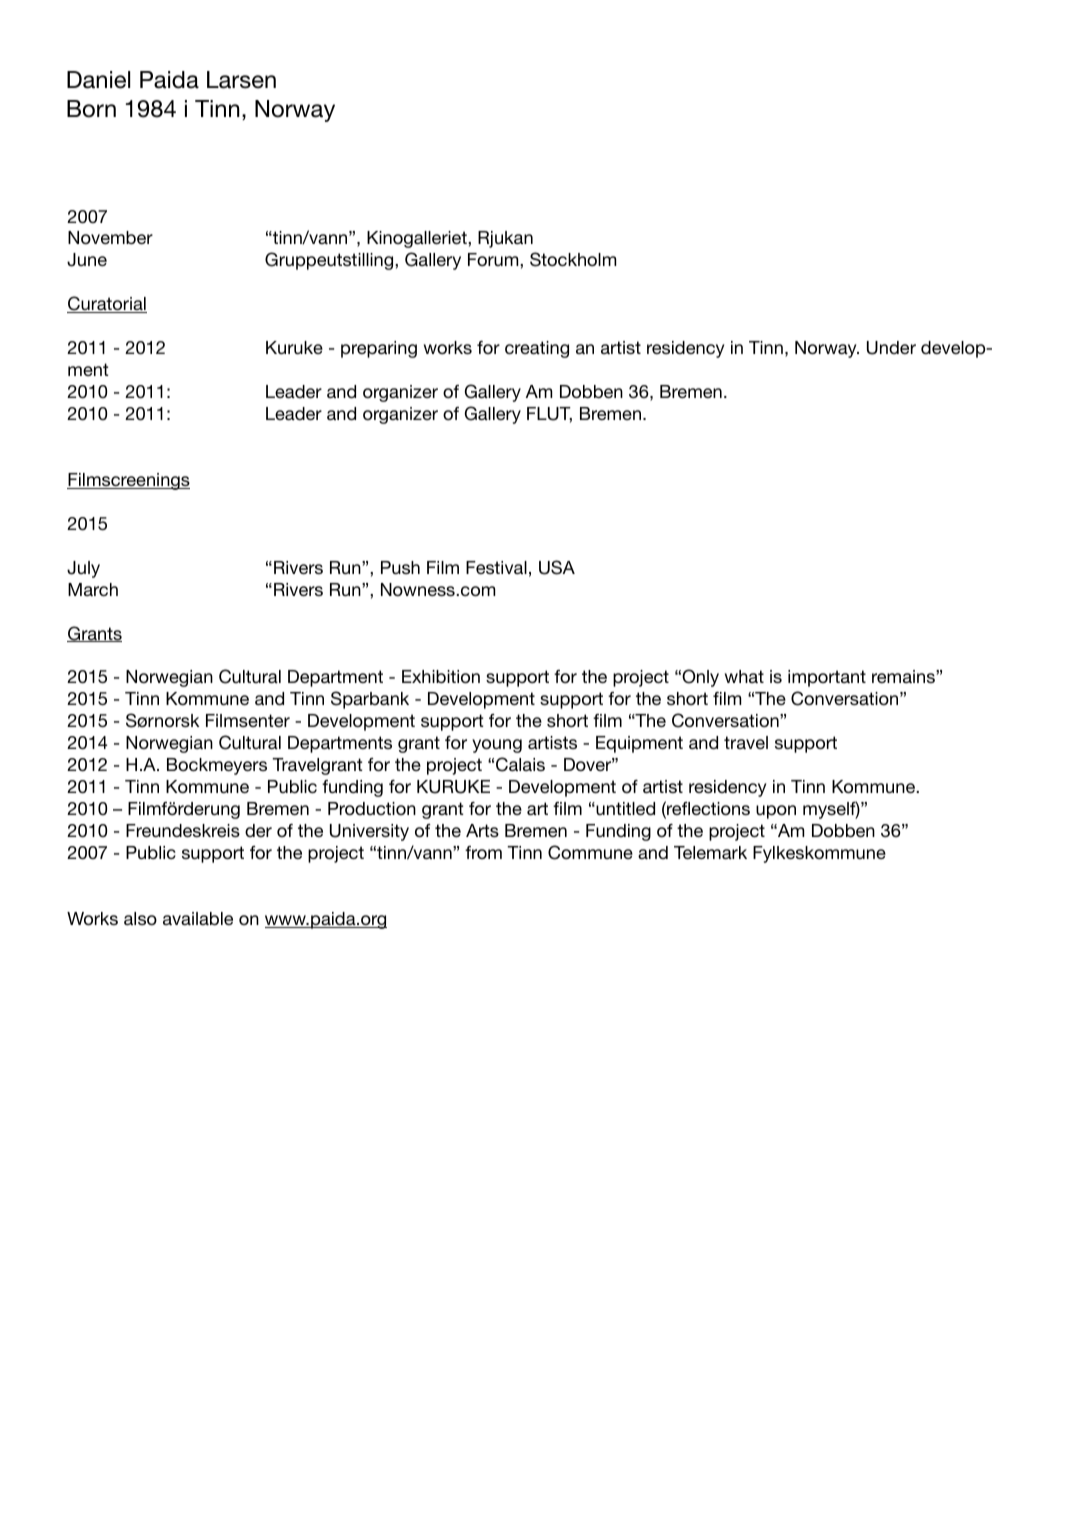 This page has height=1540, width=1089. I want to click on available, so click(198, 918).
